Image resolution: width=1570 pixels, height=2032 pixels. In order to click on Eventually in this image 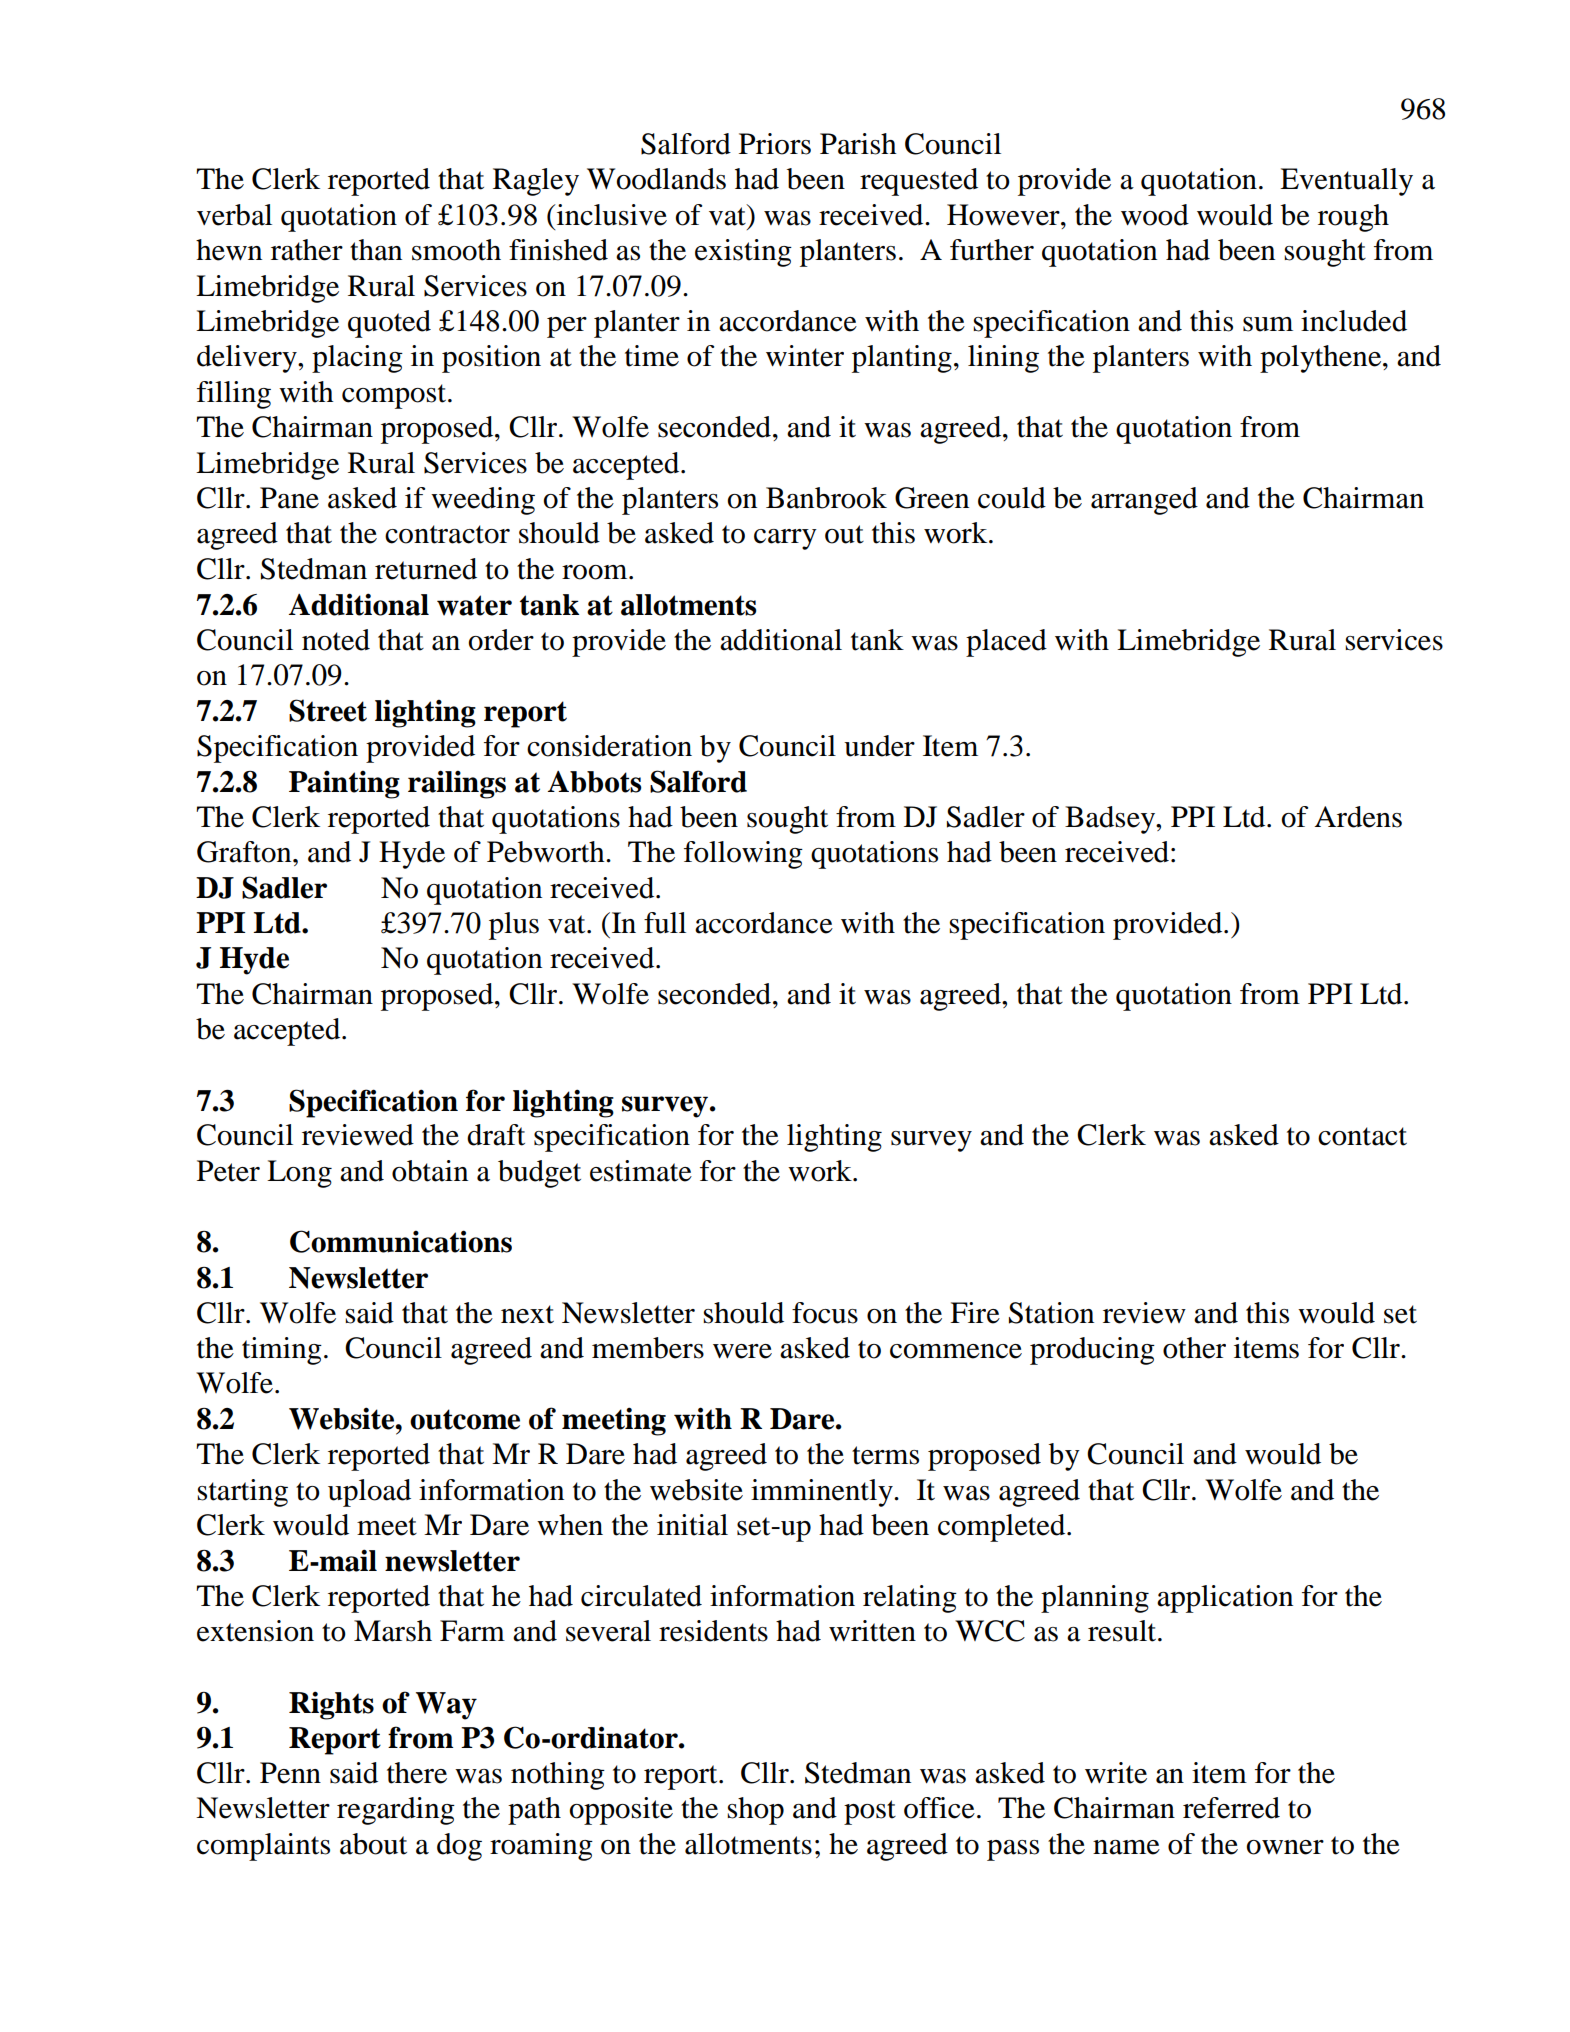, I will do `click(1346, 182)`.
